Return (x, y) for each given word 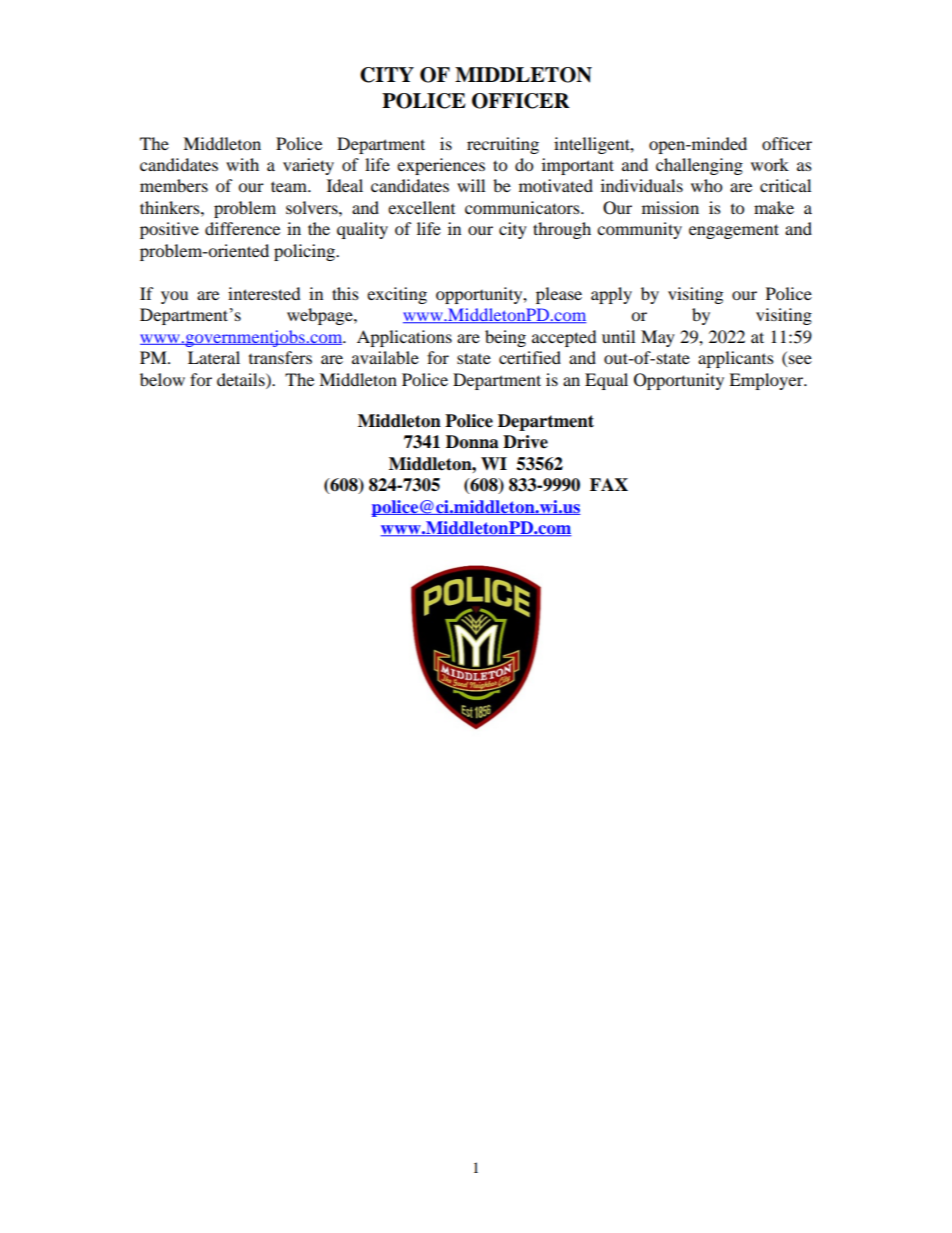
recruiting (503, 145)
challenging (699, 166)
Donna (472, 442)
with (242, 164)
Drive (525, 442)
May (658, 338)
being (505, 338)
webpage (321, 316)
